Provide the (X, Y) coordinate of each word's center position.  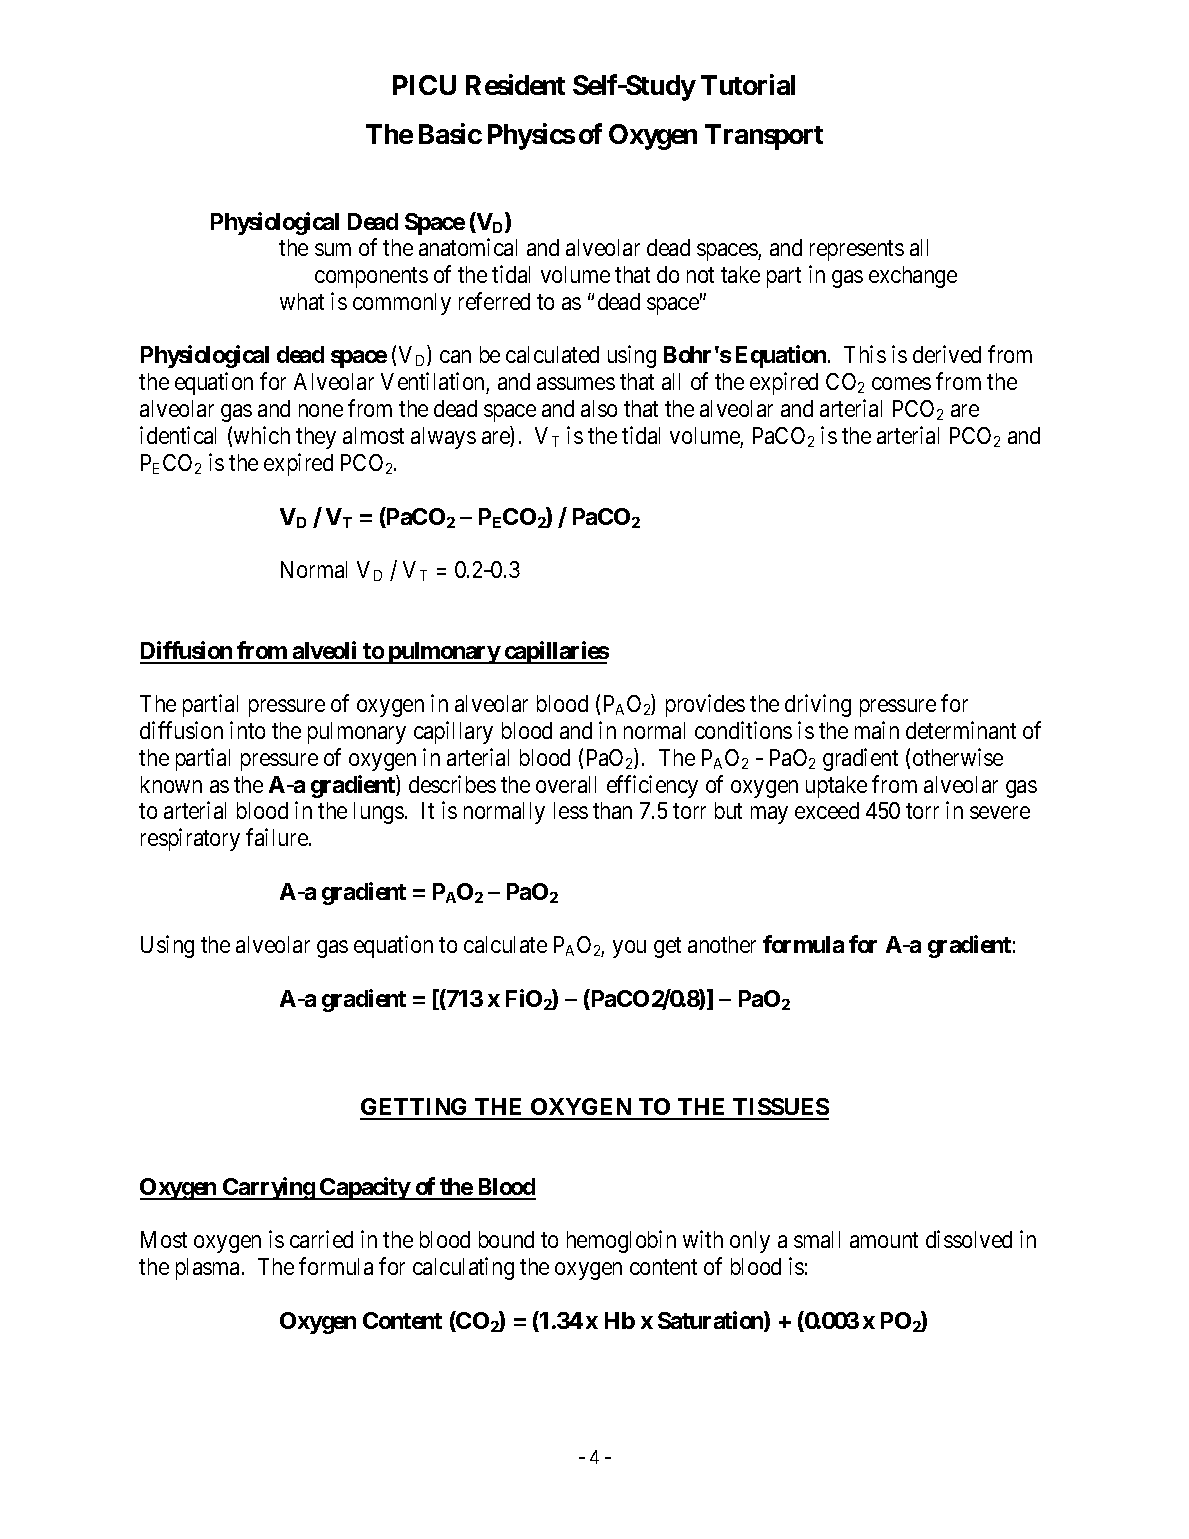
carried (321, 1239)
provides (705, 705)
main (877, 730)
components (371, 278)
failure (278, 837)
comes (901, 384)
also (599, 408)
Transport (764, 137)
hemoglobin (621, 1241)
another (722, 944)
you (629, 949)
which (262, 435)
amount (884, 1240)
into (247, 730)
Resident (515, 84)
